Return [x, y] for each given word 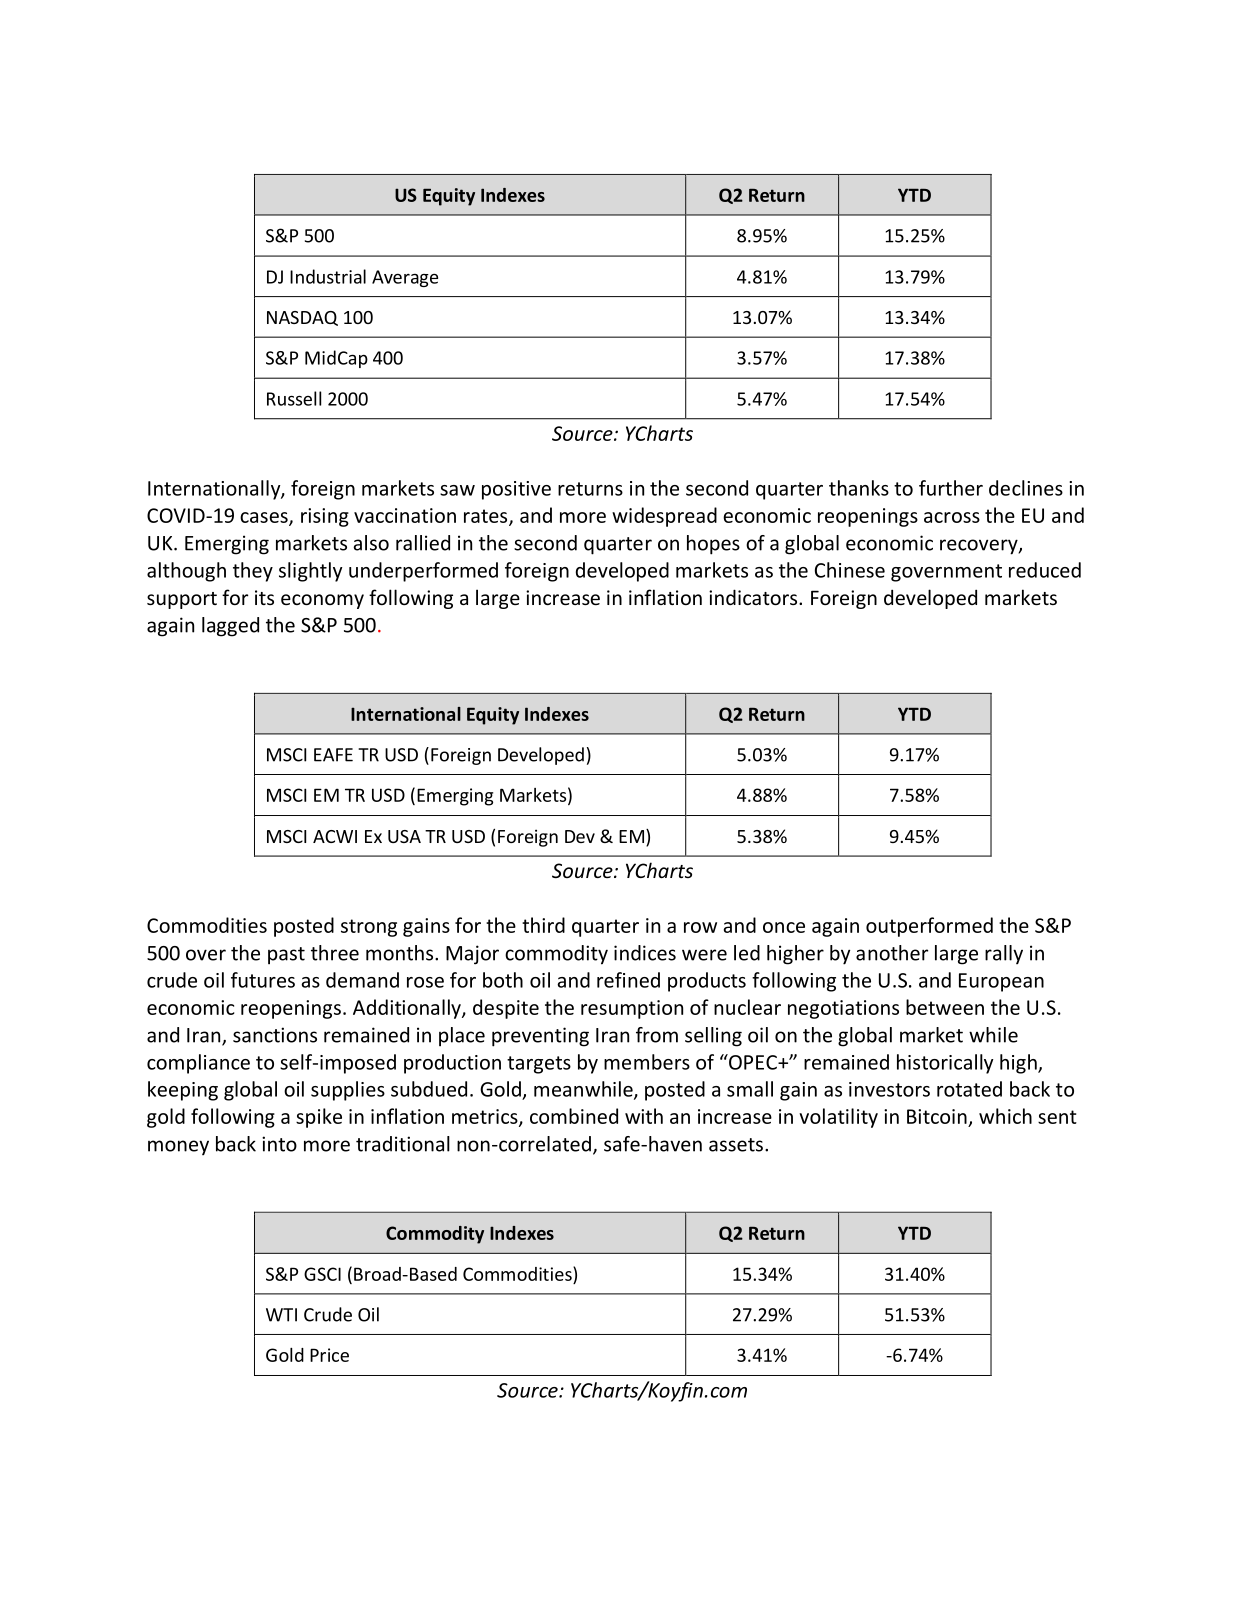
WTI [281, 1315]
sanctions [275, 1035]
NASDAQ [302, 318]
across [952, 517]
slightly [310, 572]
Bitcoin [938, 1118]
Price [329, 1355]
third [543, 925]
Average [405, 278]
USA [404, 836]
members [647, 1062]
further [951, 488]
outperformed [929, 927]
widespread [664, 517]
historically [945, 1064]
